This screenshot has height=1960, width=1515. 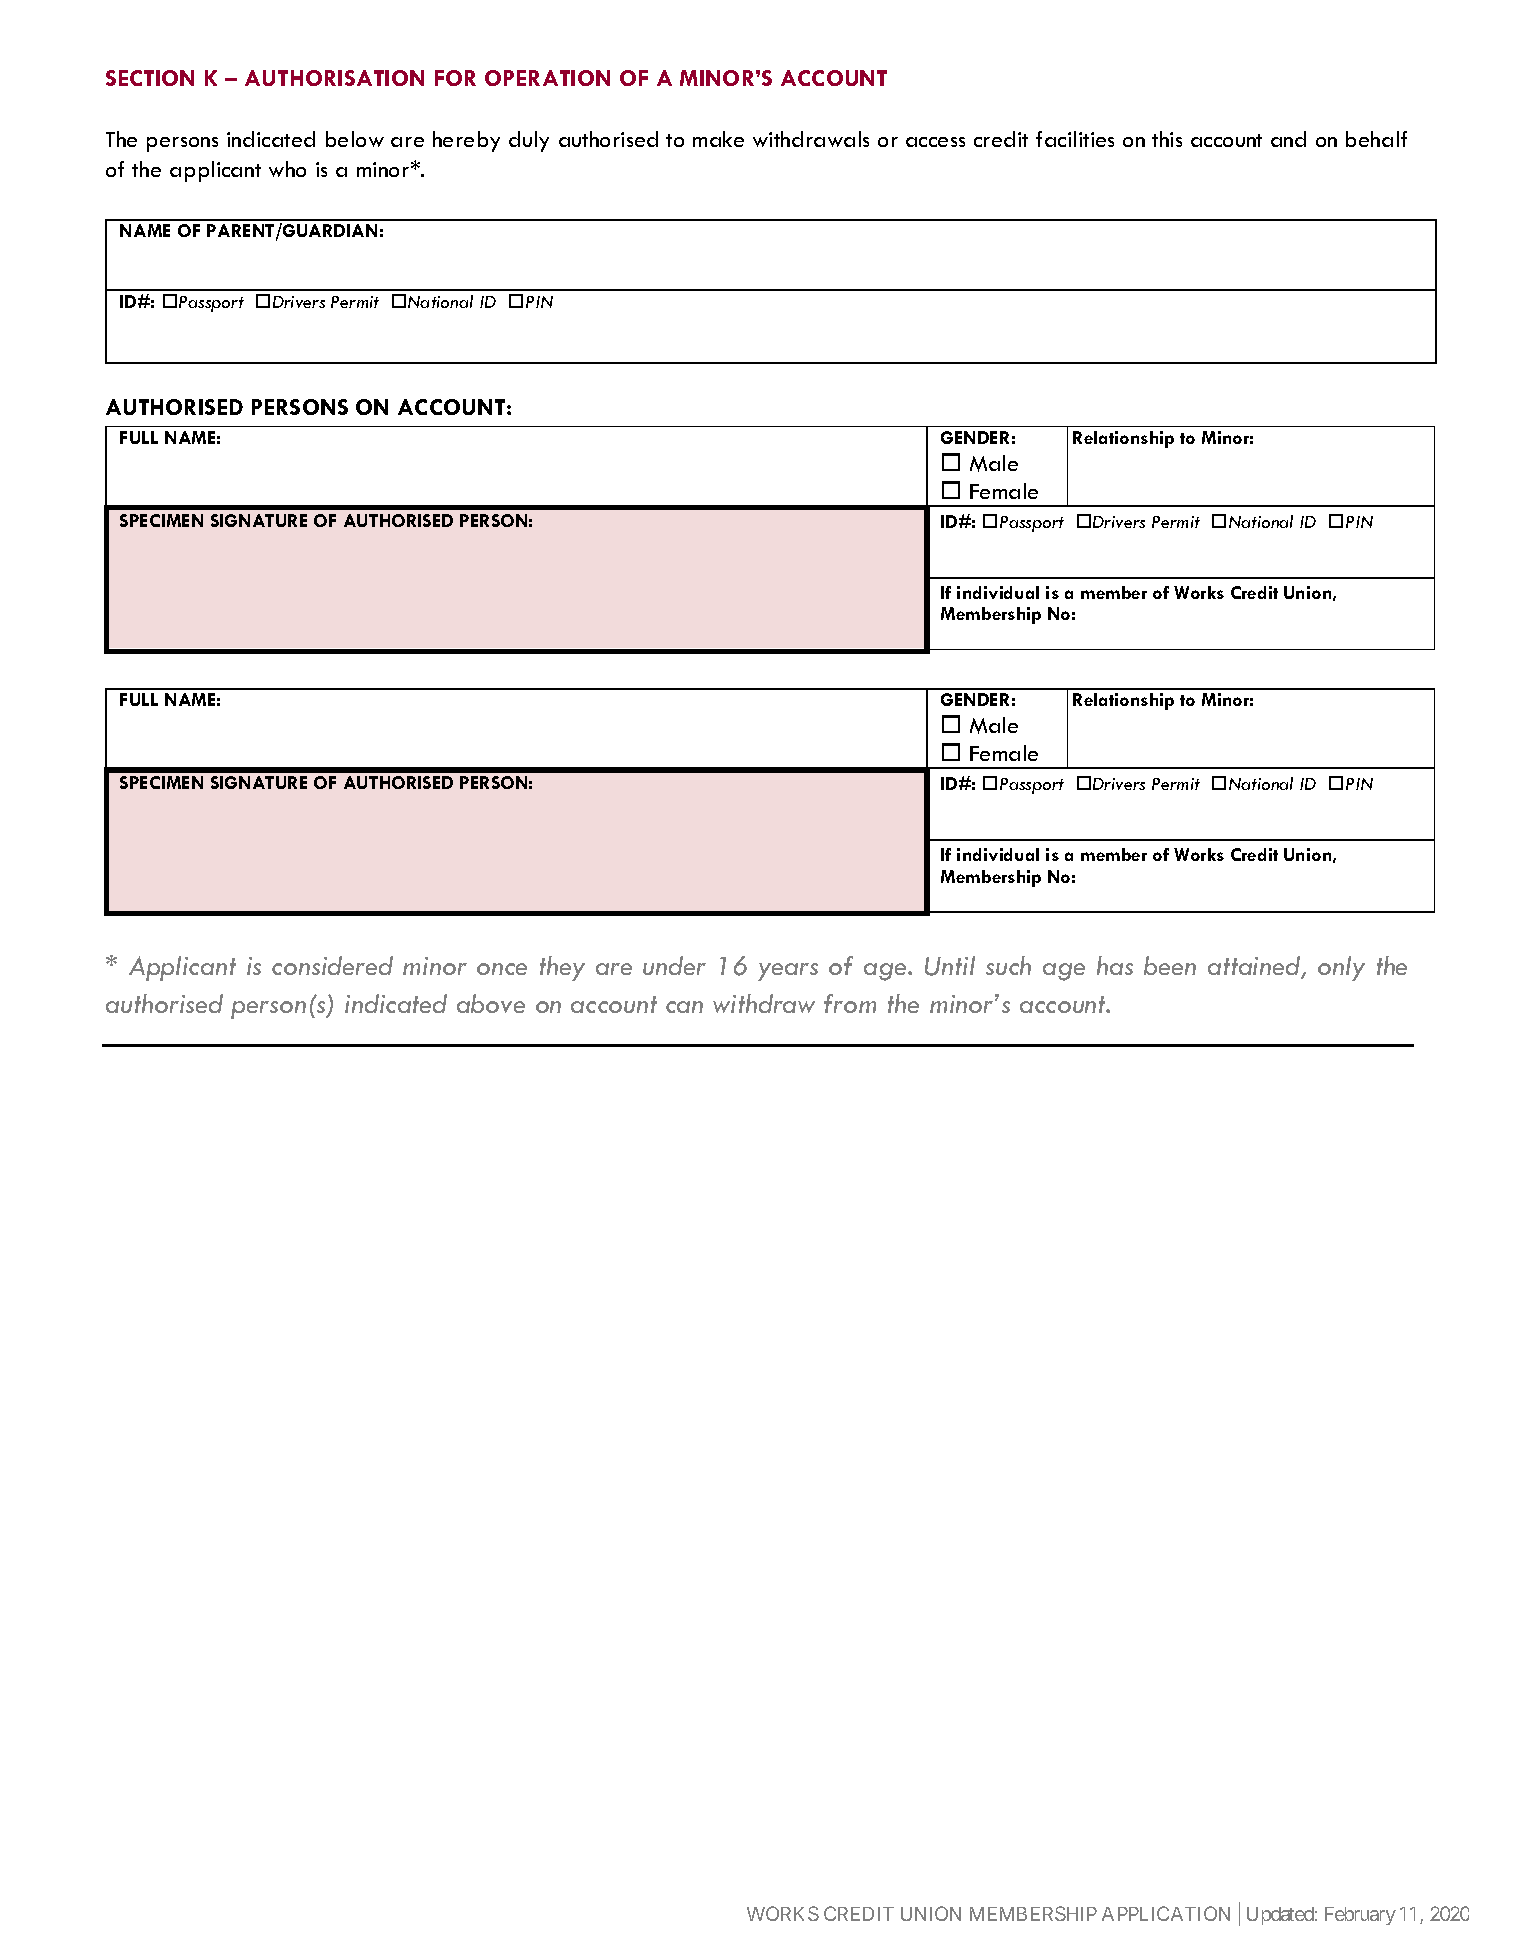 I want to click on years, so click(x=788, y=972).
